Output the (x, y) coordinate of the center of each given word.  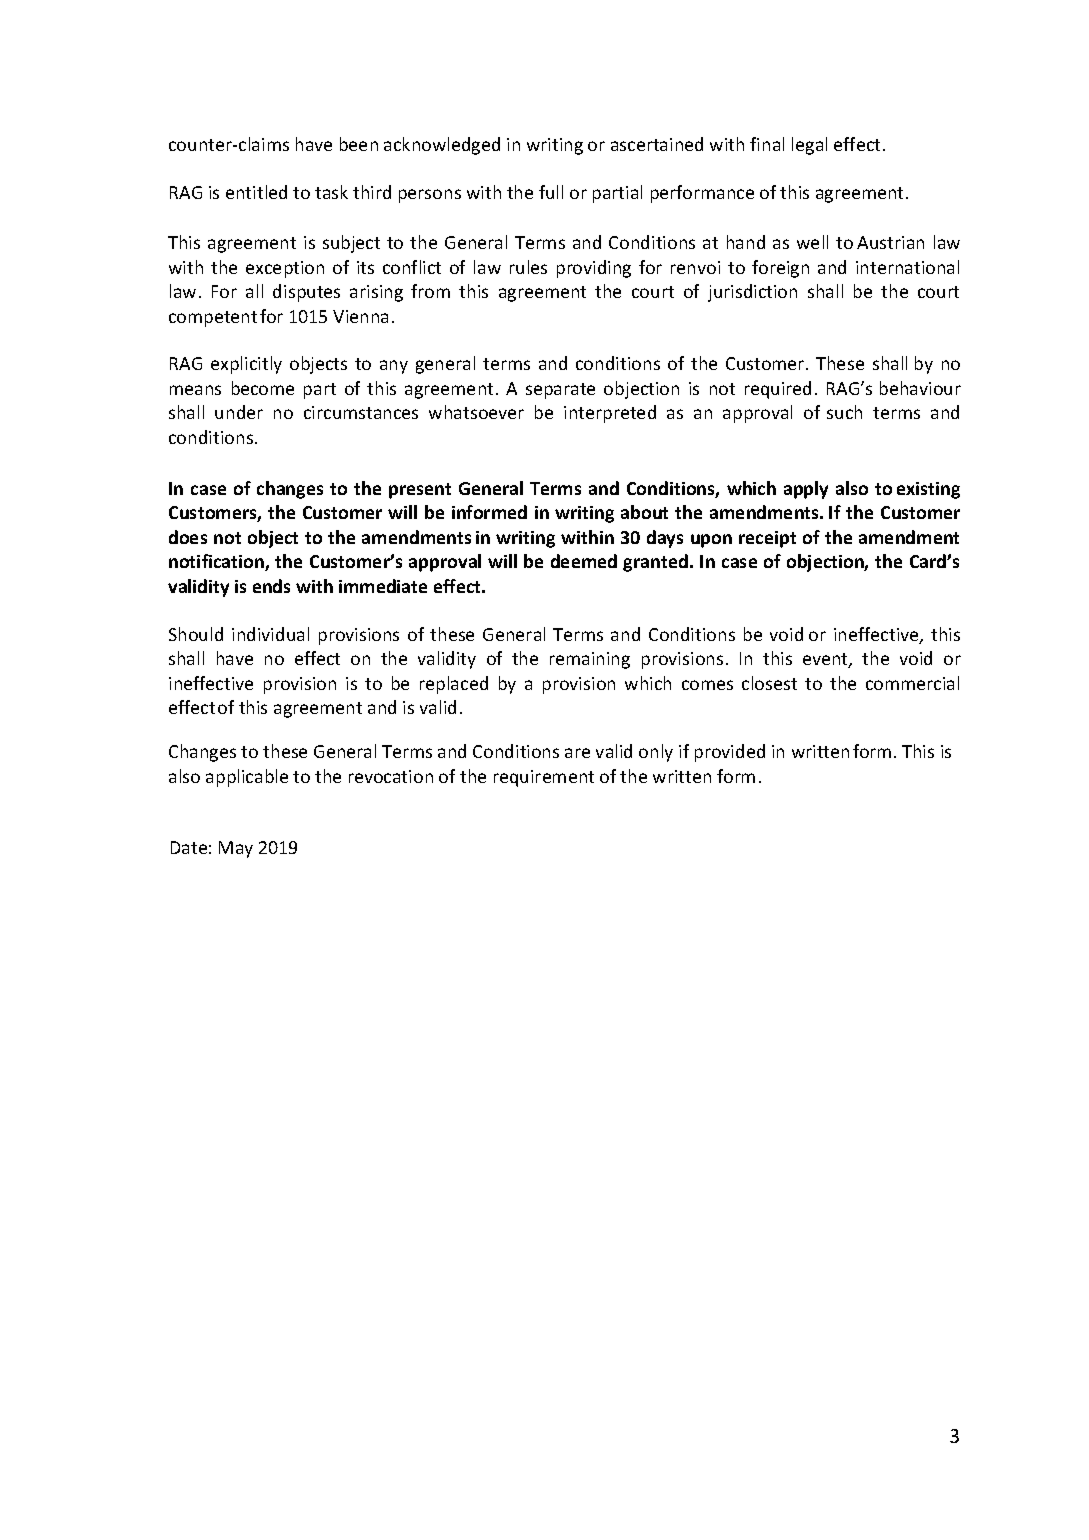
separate (560, 391)
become (263, 388)
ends (271, 586)
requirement (544, 778)
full (551, 192)
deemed (584, 561)
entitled (256, 192)
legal (809, 146)
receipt (767, 539)
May (236, 849)
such (844, 412)
